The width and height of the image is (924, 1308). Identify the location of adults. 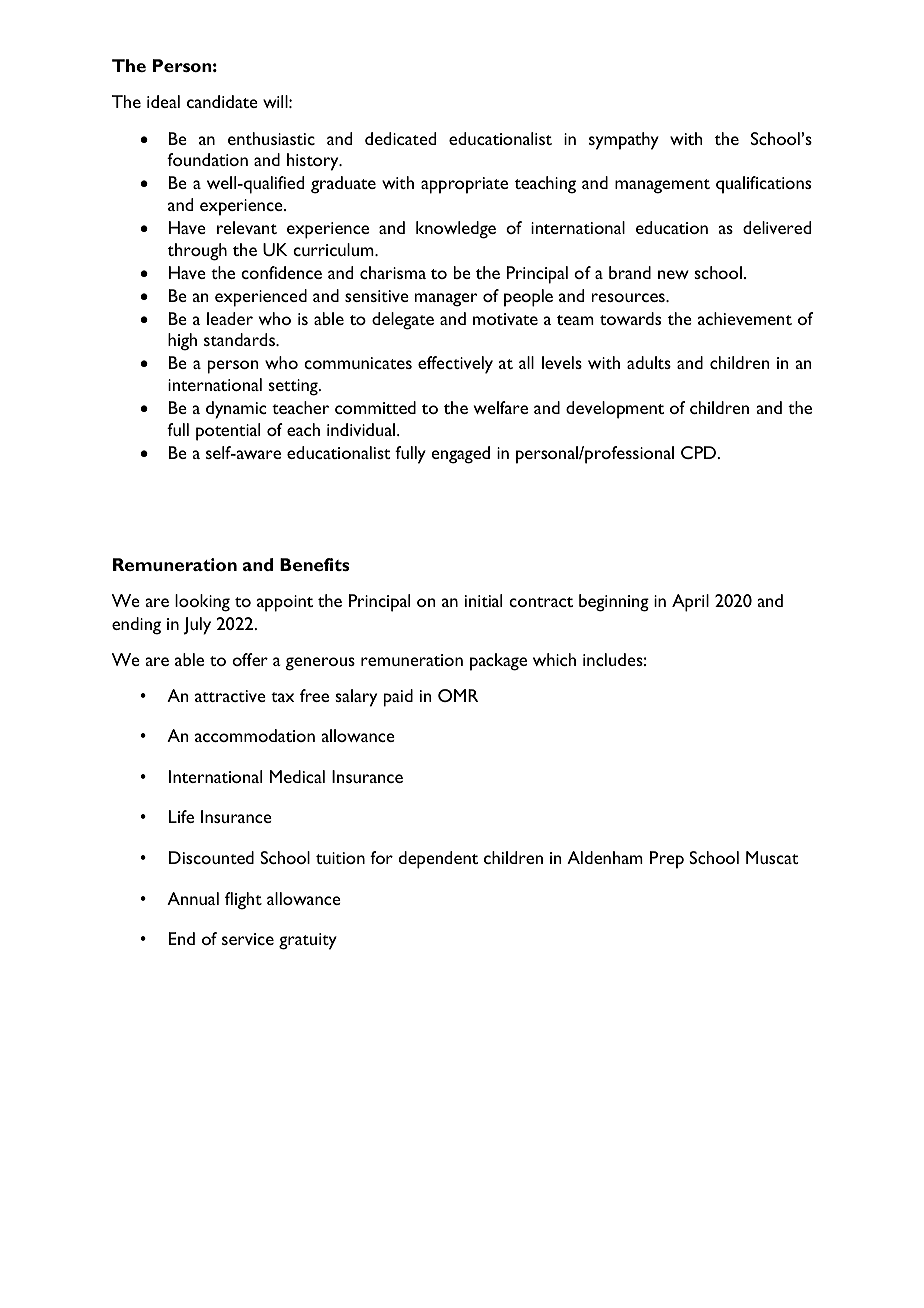
(649, 362).
